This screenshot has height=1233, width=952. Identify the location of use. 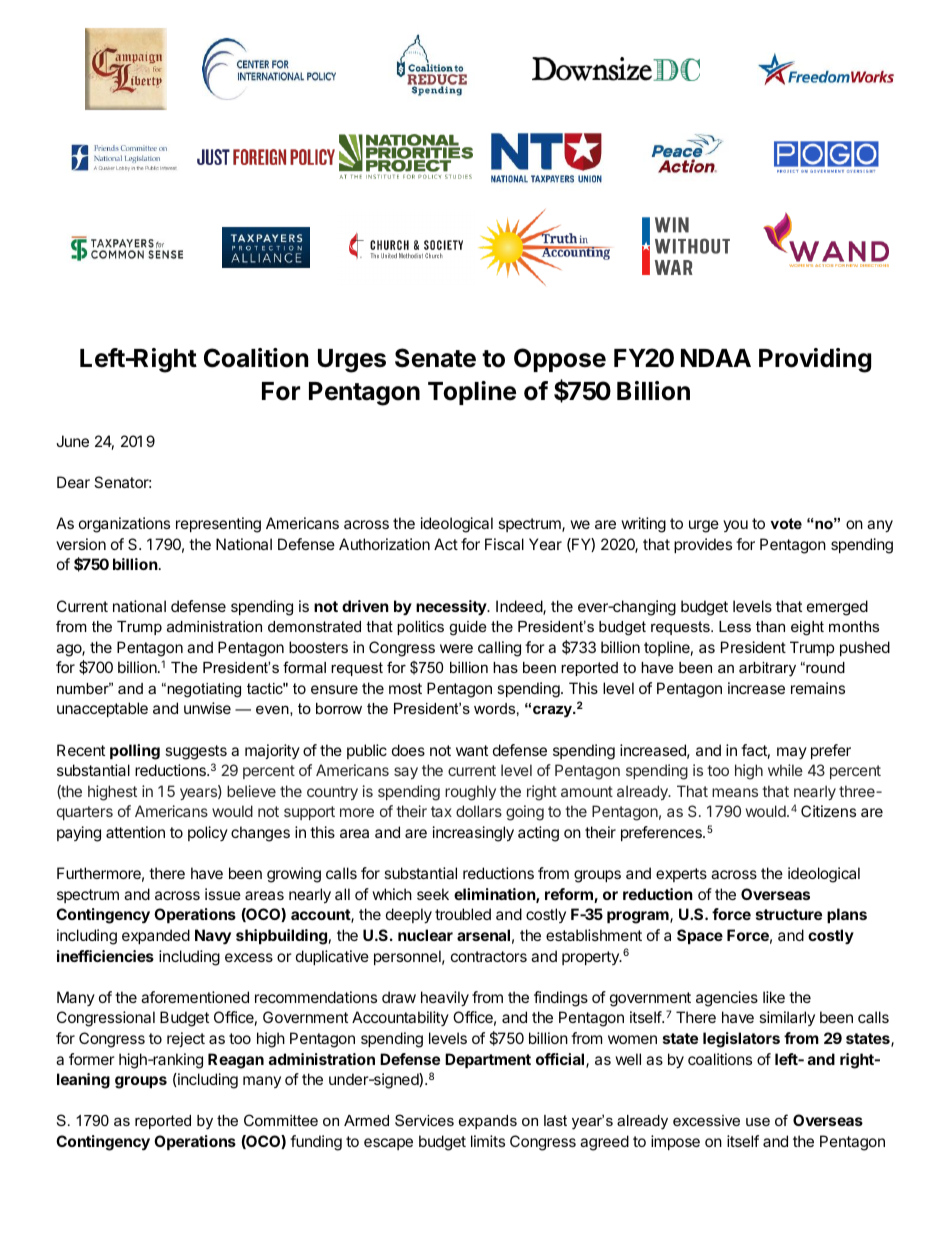
(758, 1121).
